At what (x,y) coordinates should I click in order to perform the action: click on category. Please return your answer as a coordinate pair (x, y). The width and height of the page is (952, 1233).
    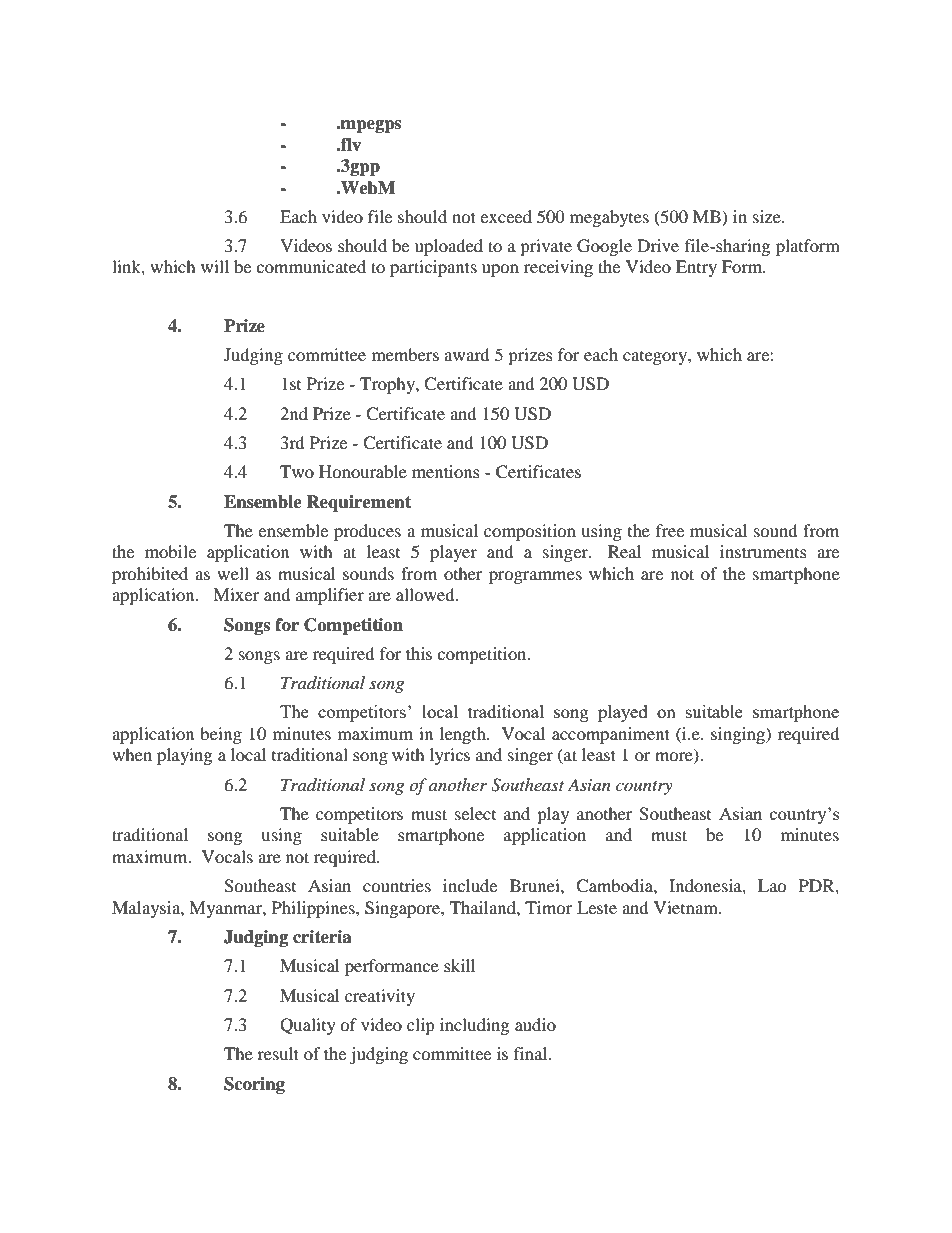
    Looking at the image, I should click on (656, 358).
